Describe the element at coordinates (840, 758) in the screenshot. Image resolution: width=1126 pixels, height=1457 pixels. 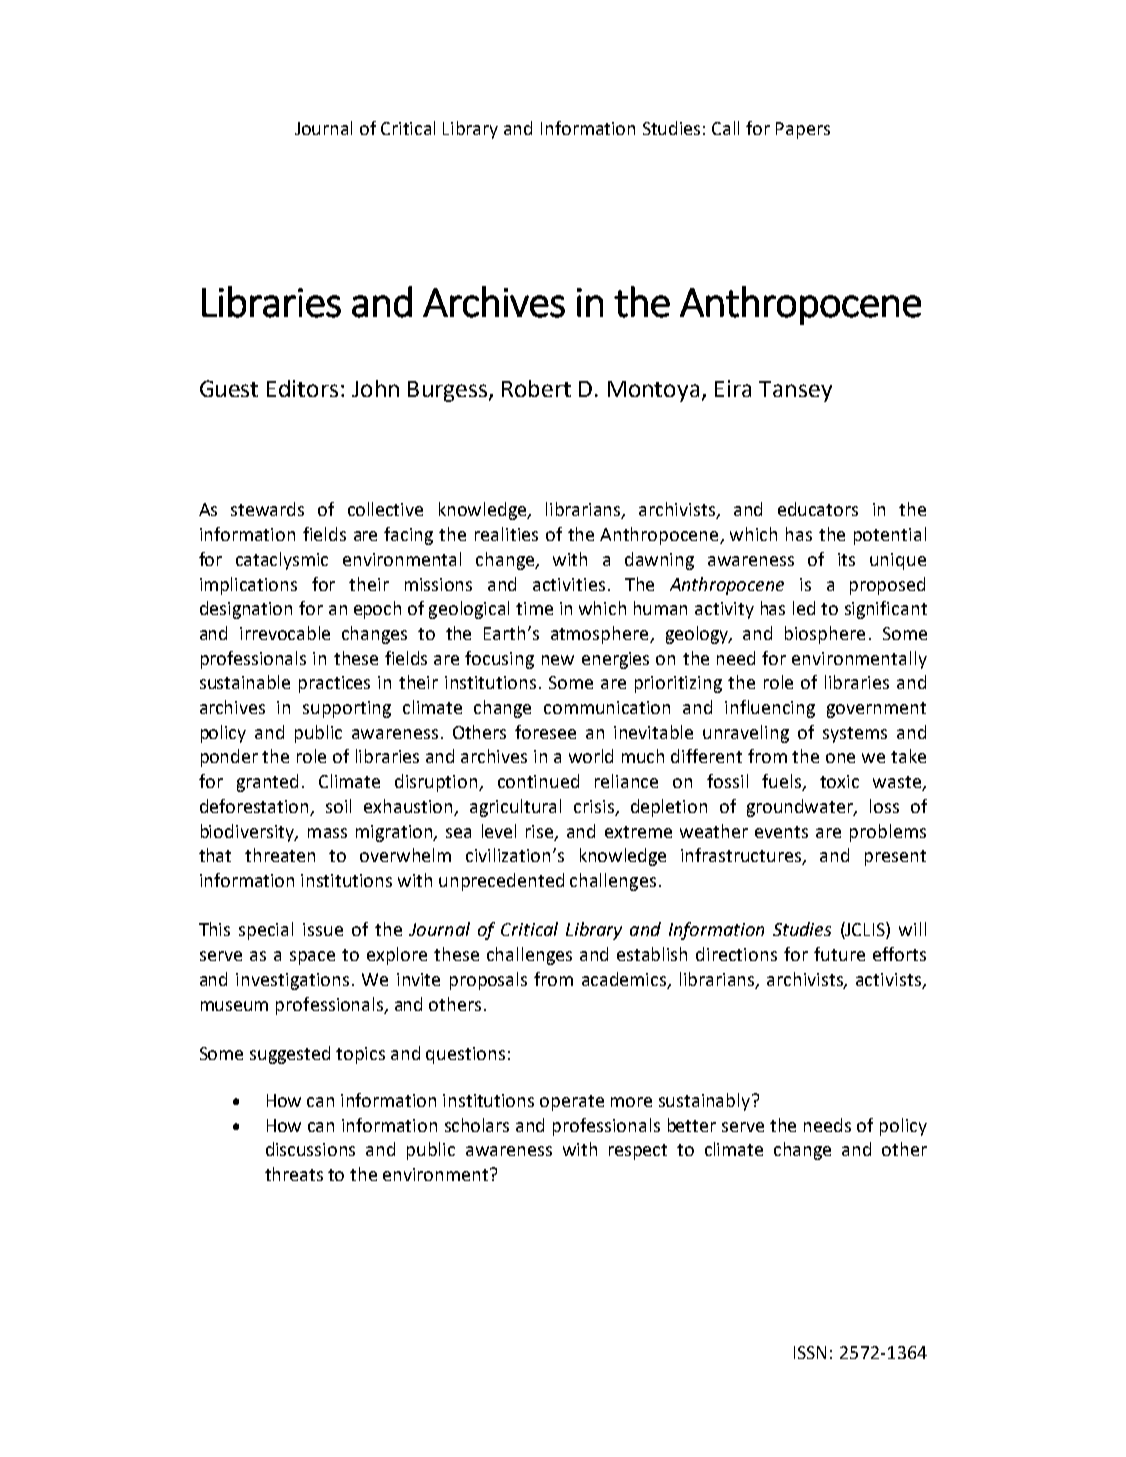
I see `one` at that location.
